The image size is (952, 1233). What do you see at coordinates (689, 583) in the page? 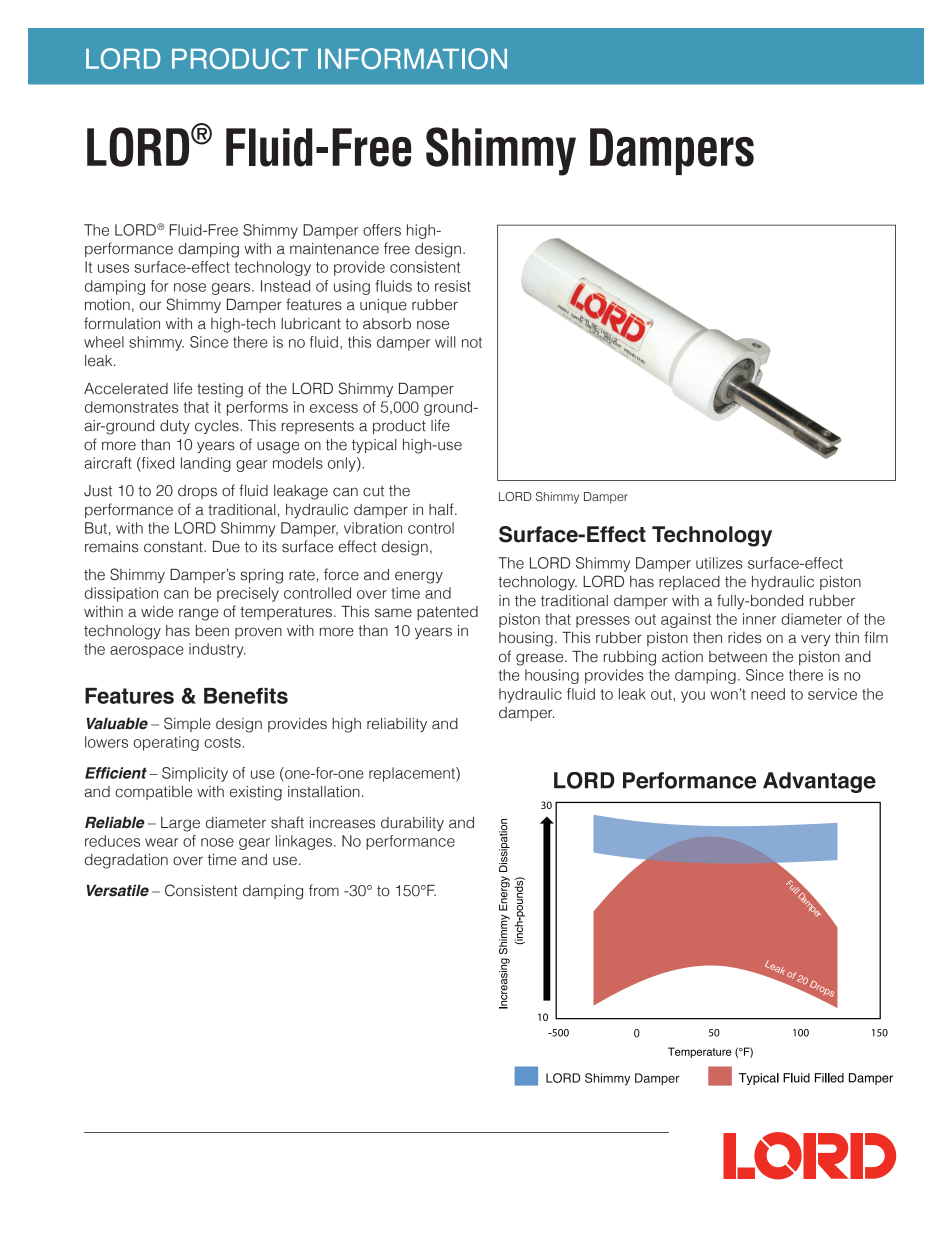
I see `replaced` at bounding box center [689, 583].
